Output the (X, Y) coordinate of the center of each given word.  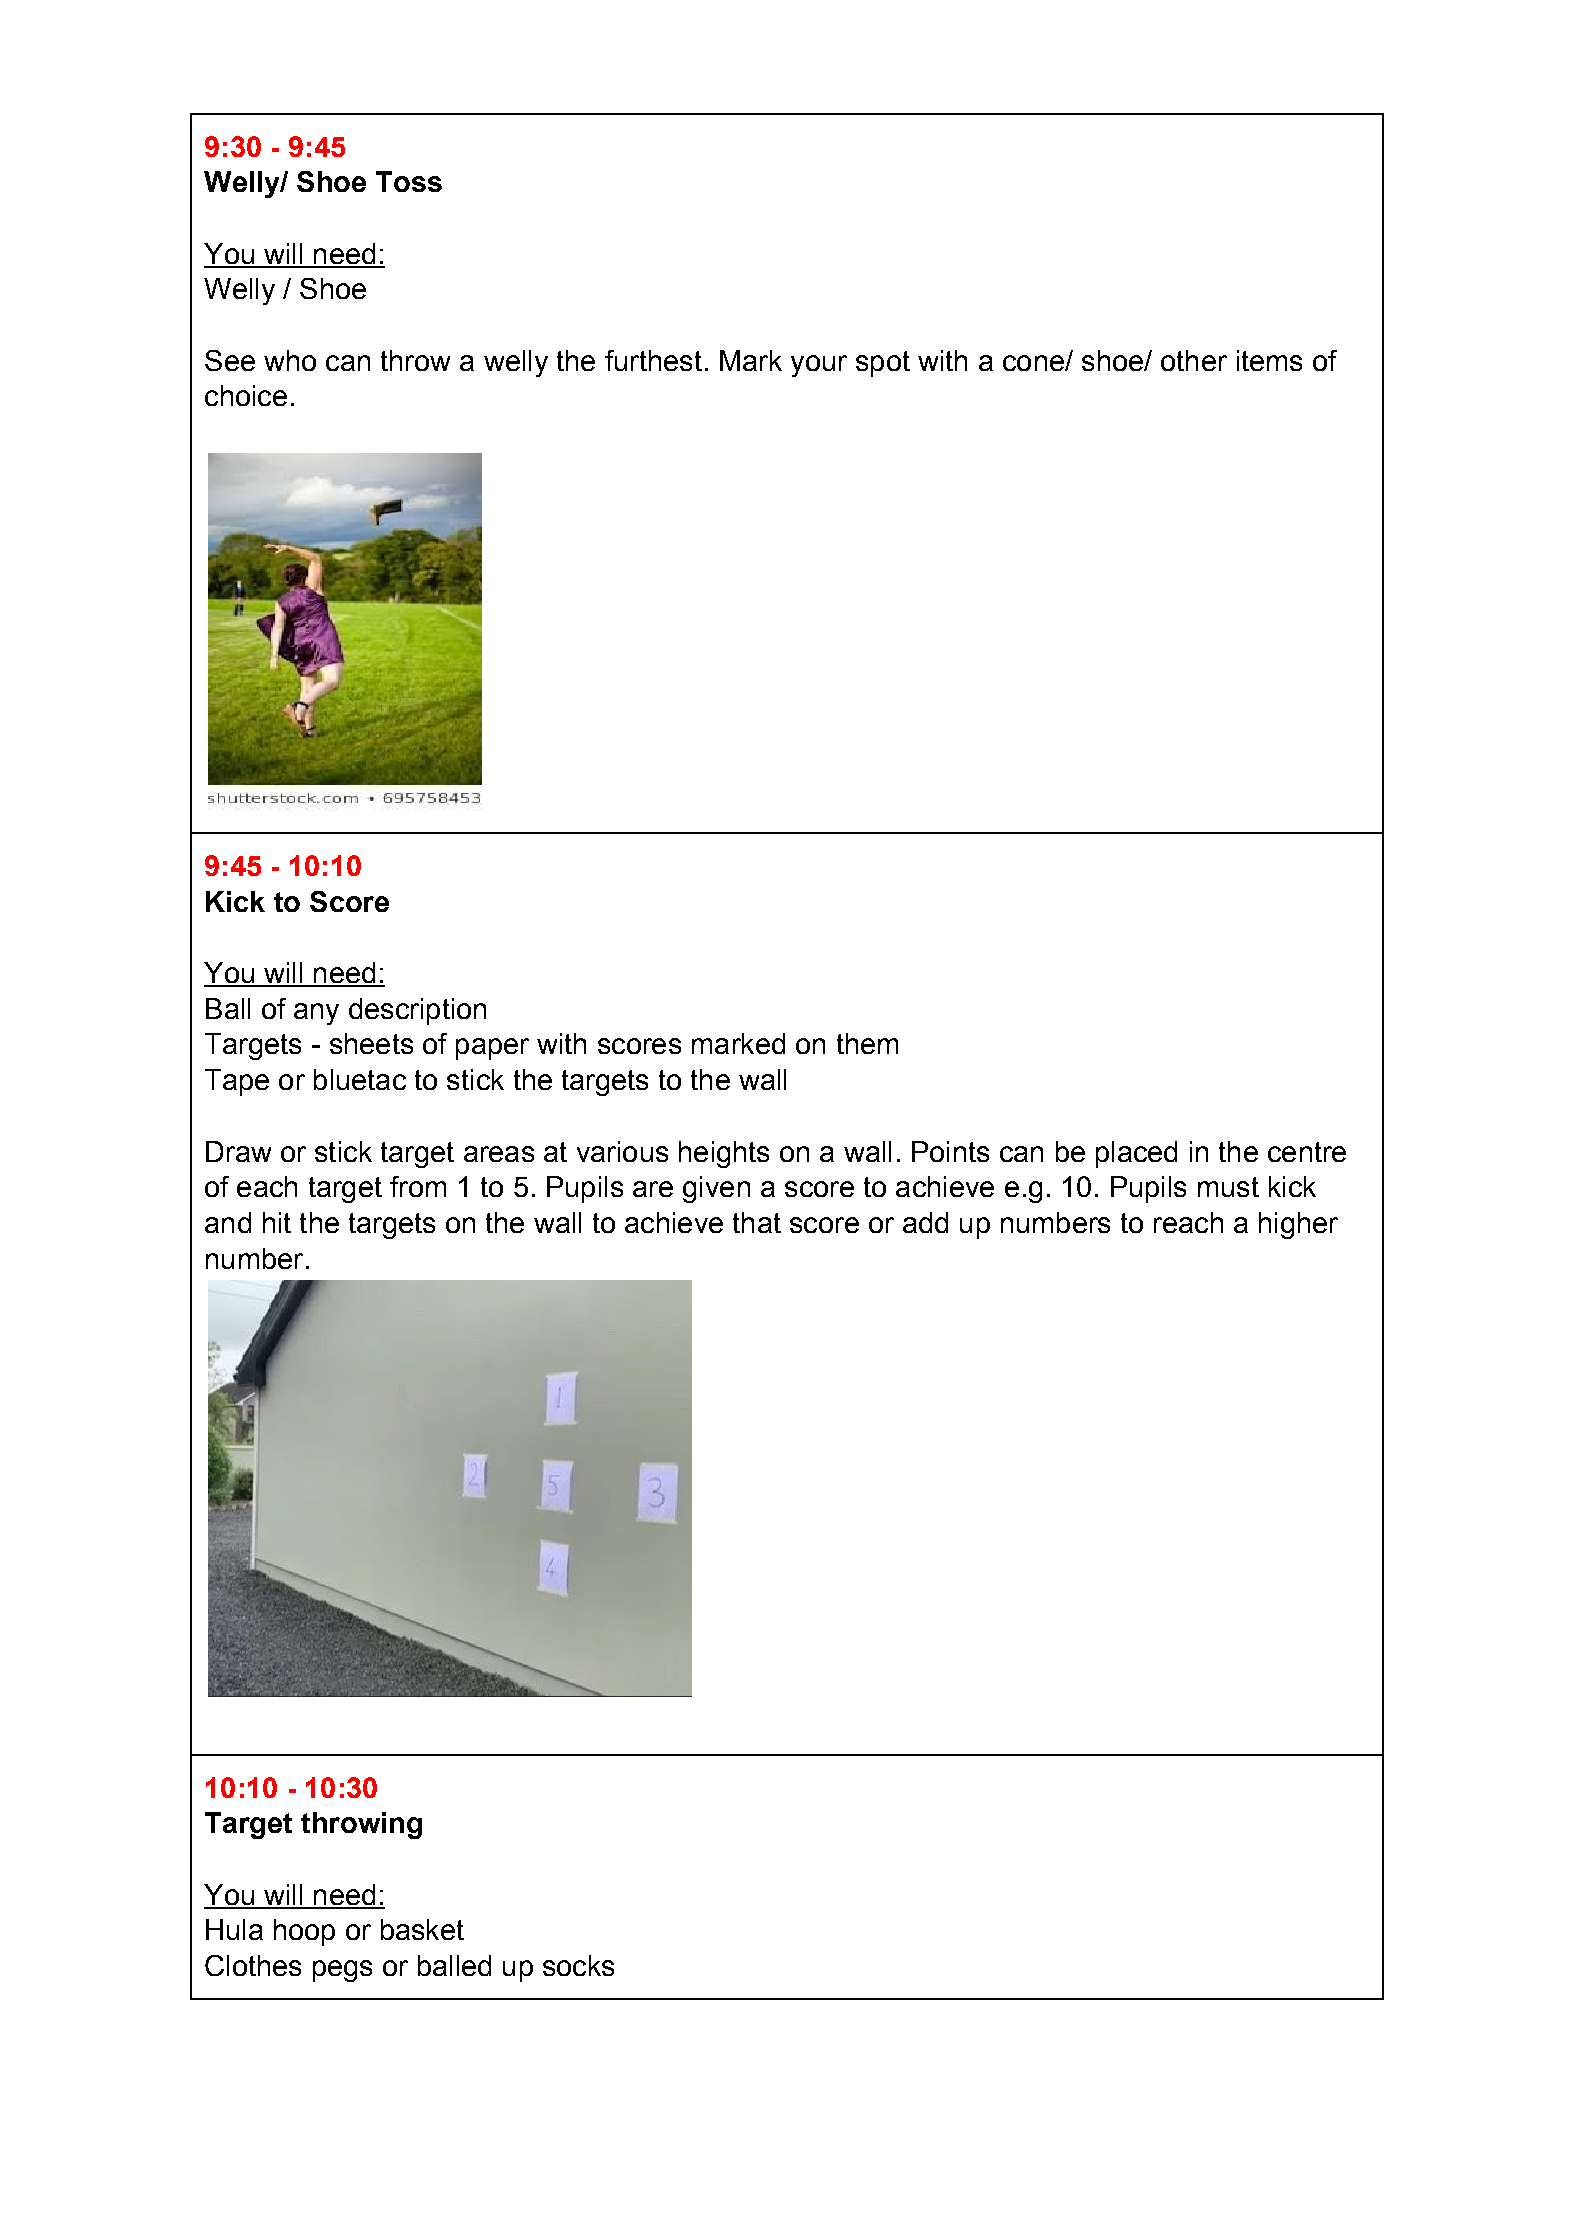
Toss (409, 181)
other (1194, 360)
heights (724, 1154)
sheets (371, 1043)
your (819, 366)
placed (1136, 1154)
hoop (304, 1932)
